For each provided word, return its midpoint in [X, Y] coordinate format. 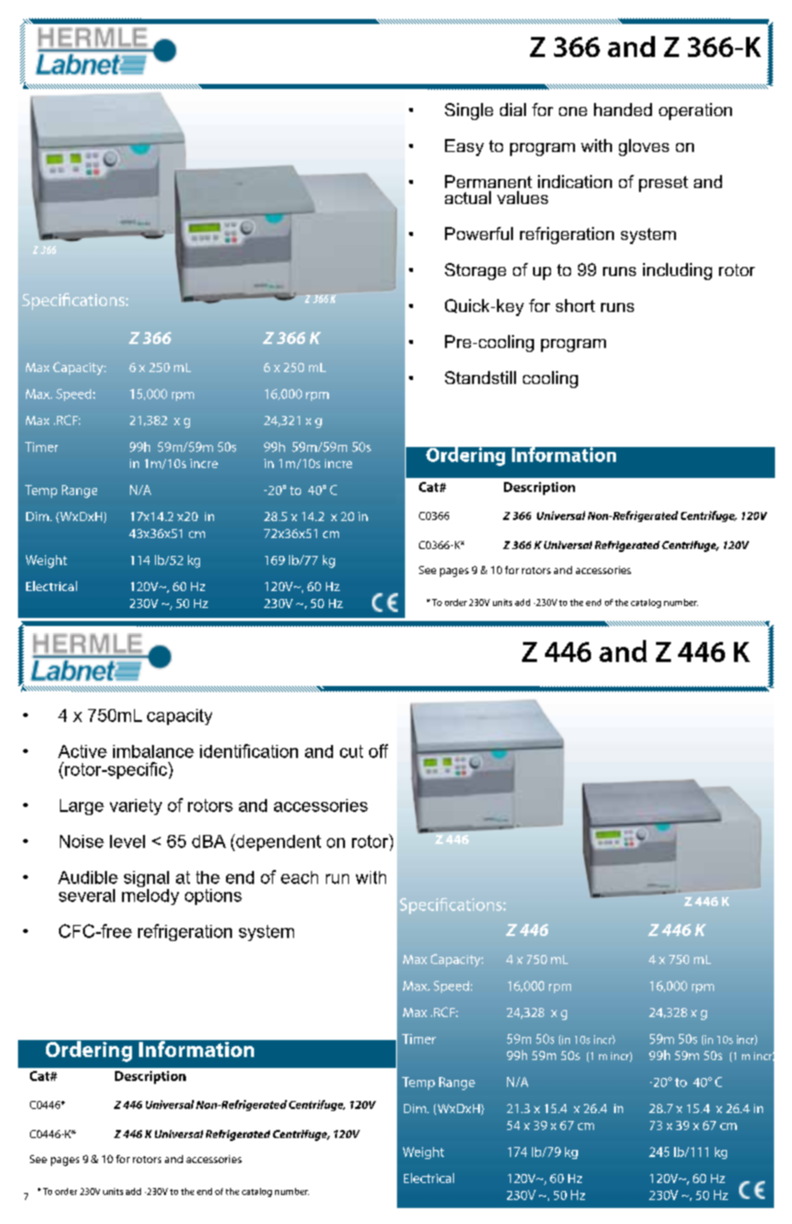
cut [351, 751]
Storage [475, 271]
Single [469, 111]
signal [146, 880]
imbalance [153, 751]
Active [82, 751]
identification [249, 751]
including [677, 271]
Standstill [480, 377]
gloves [644, 147]
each [299, 877]
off [378, 751]
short [575, 305]
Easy [464, 147]
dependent [277, 842]
